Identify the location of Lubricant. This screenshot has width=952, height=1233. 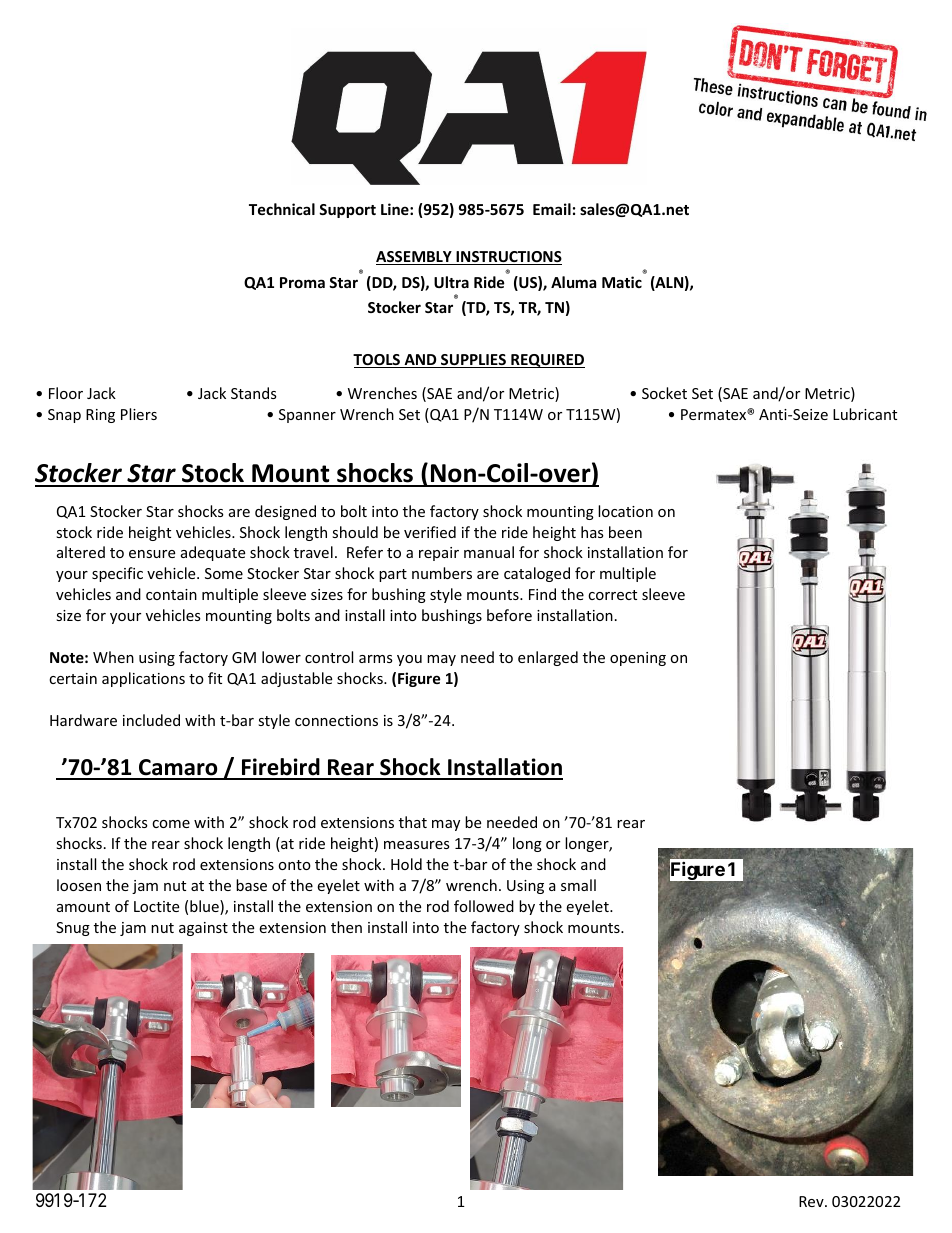
(865, 414).
